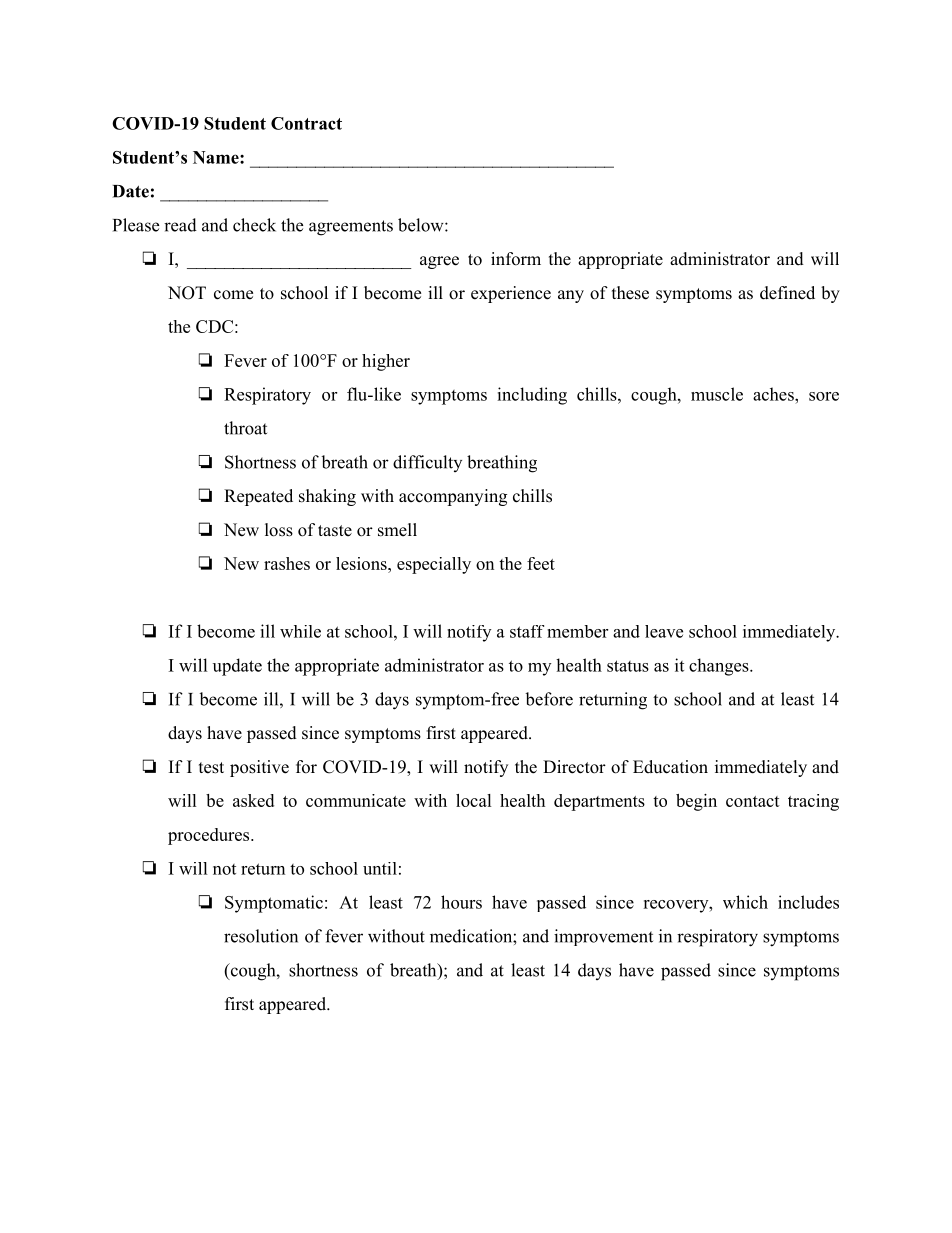 Image resolution: width=952 pixels, height=1233 pixels. What do you see at coordinates (787, 293) in the screenshot?
I see `defined` at bounding box center [787, 293].
